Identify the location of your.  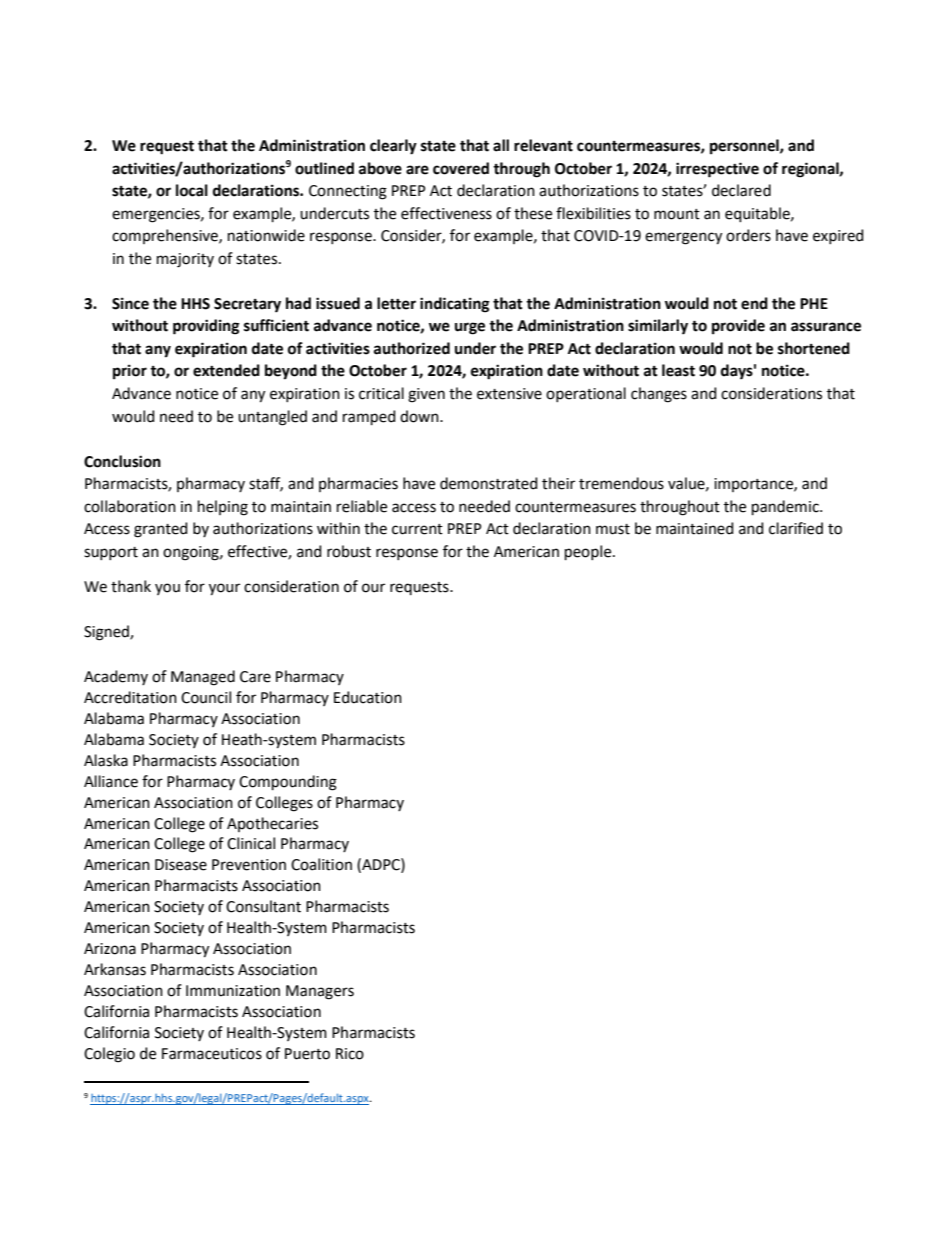
(224, 589).
